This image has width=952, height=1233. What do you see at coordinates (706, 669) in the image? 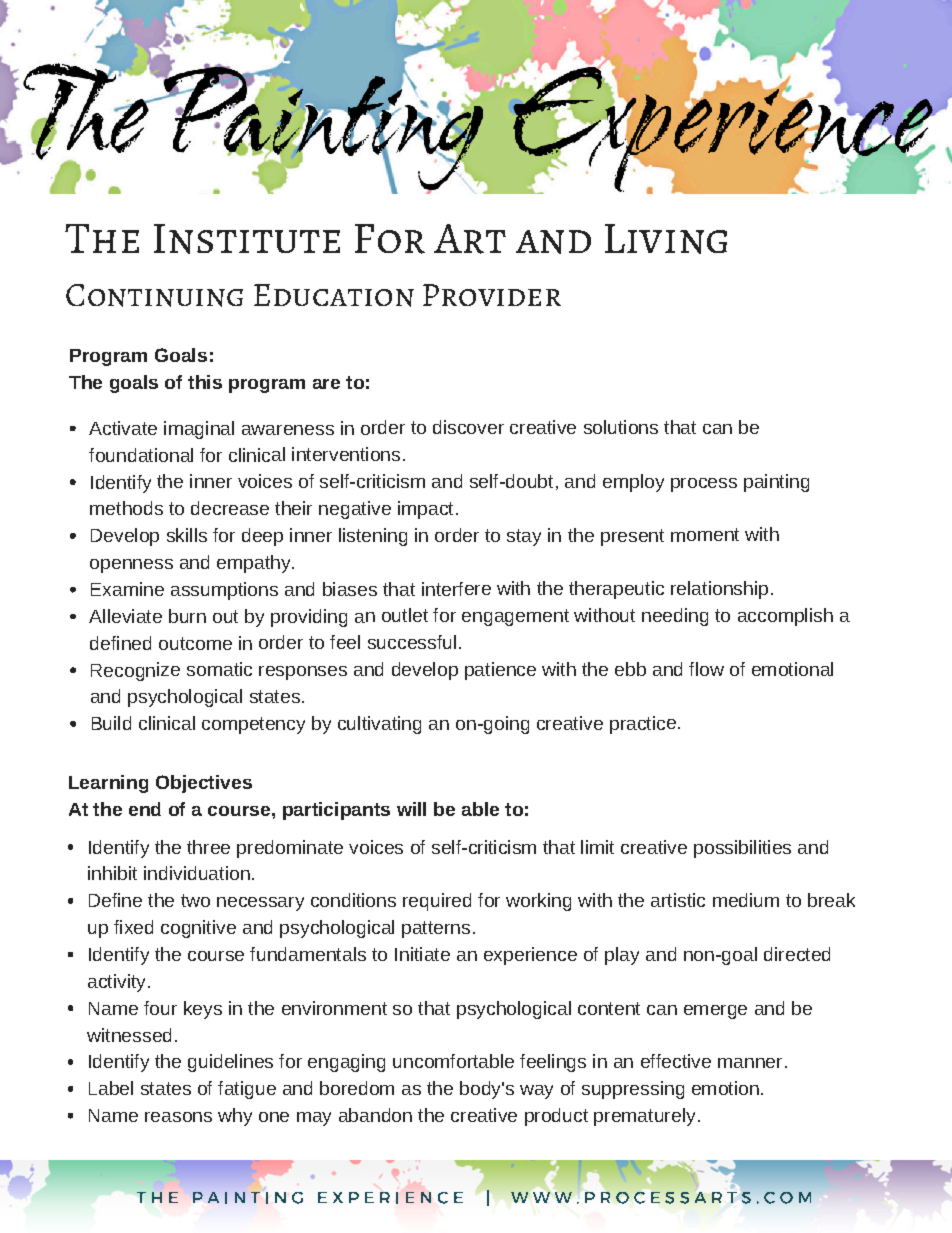
I see `flow` at bounding box center [706, 669].
